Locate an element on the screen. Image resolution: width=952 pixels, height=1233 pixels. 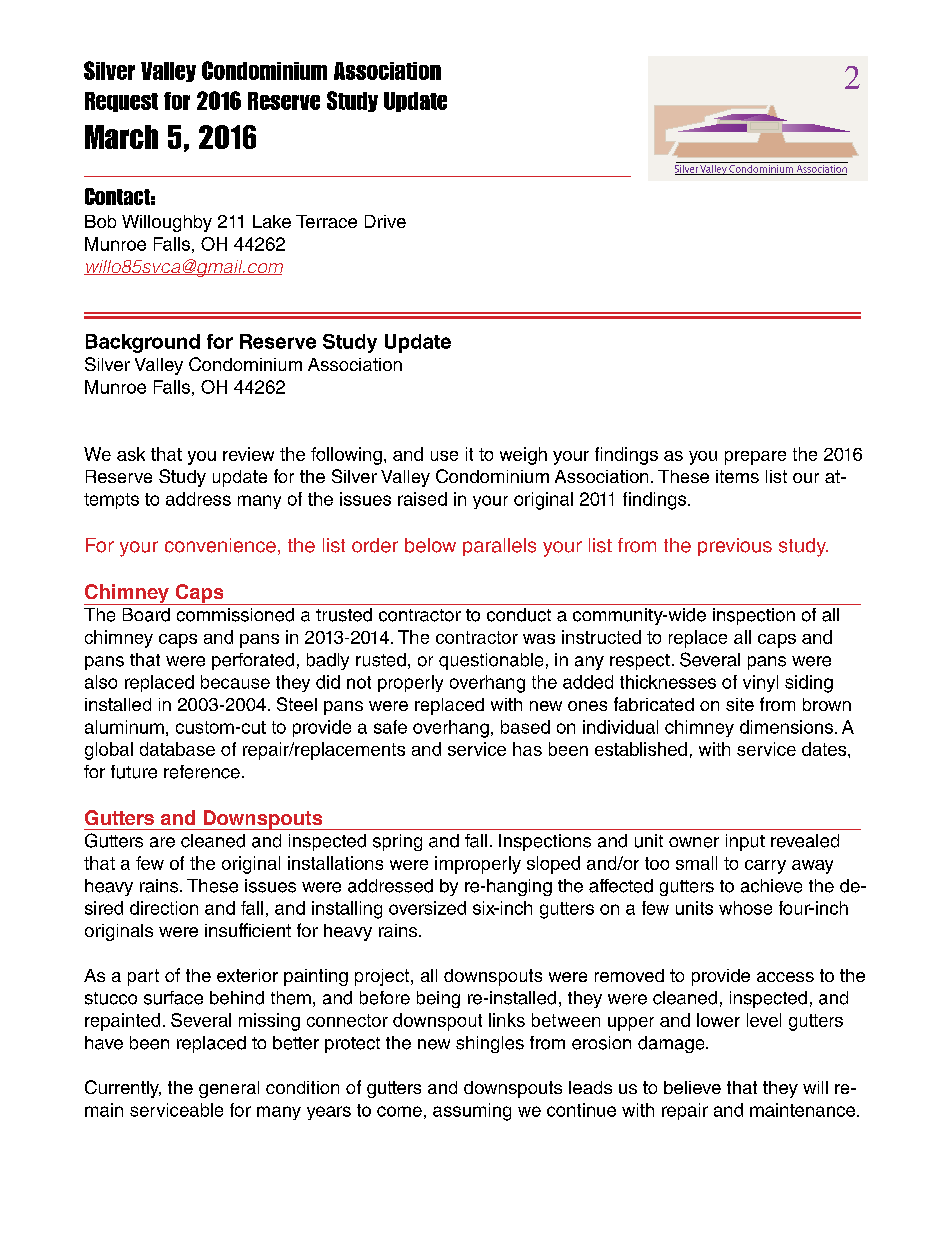
ask is located at coordinates (131, 454).
